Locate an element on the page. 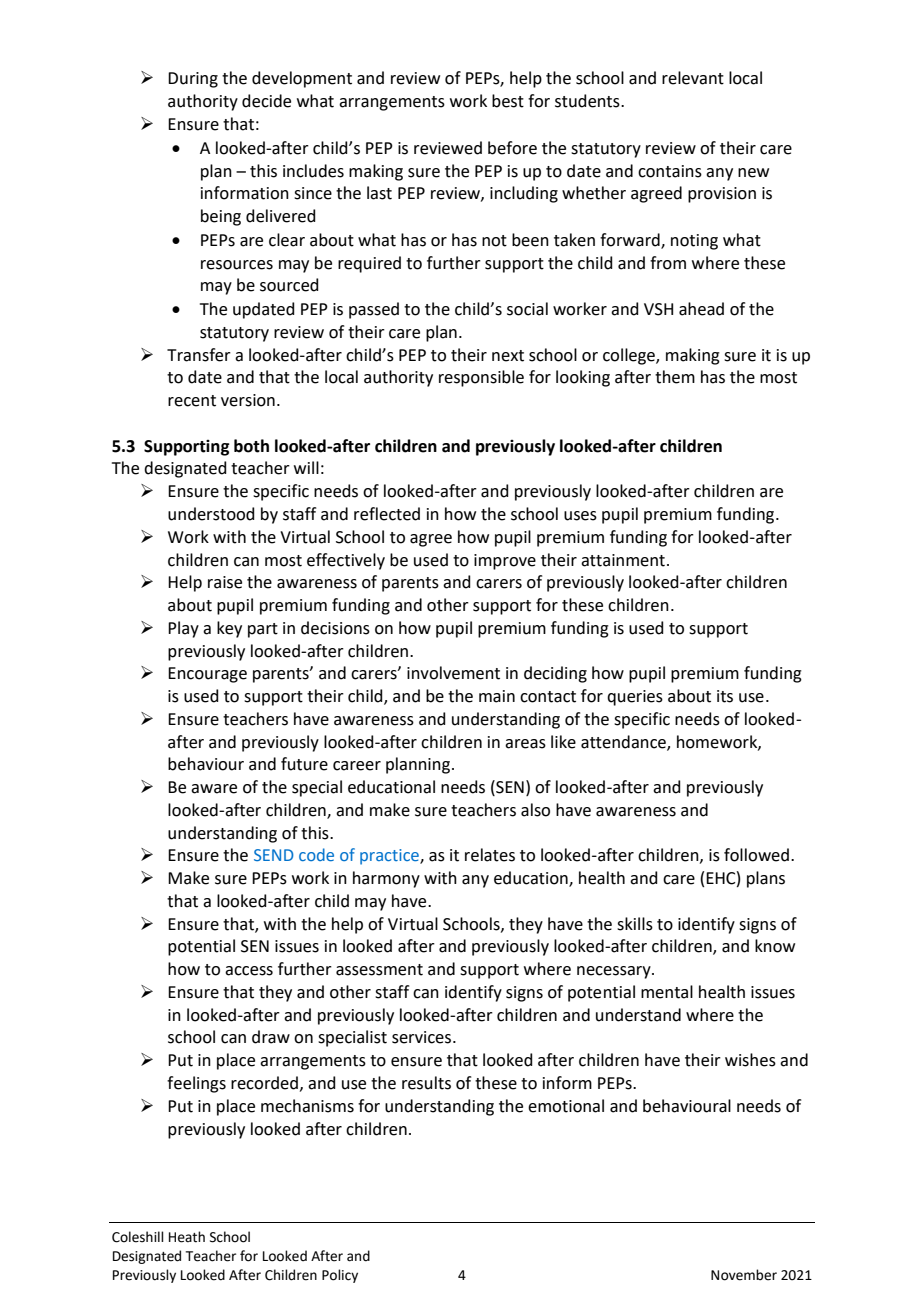  November is located at coordinates (744, 1275).
